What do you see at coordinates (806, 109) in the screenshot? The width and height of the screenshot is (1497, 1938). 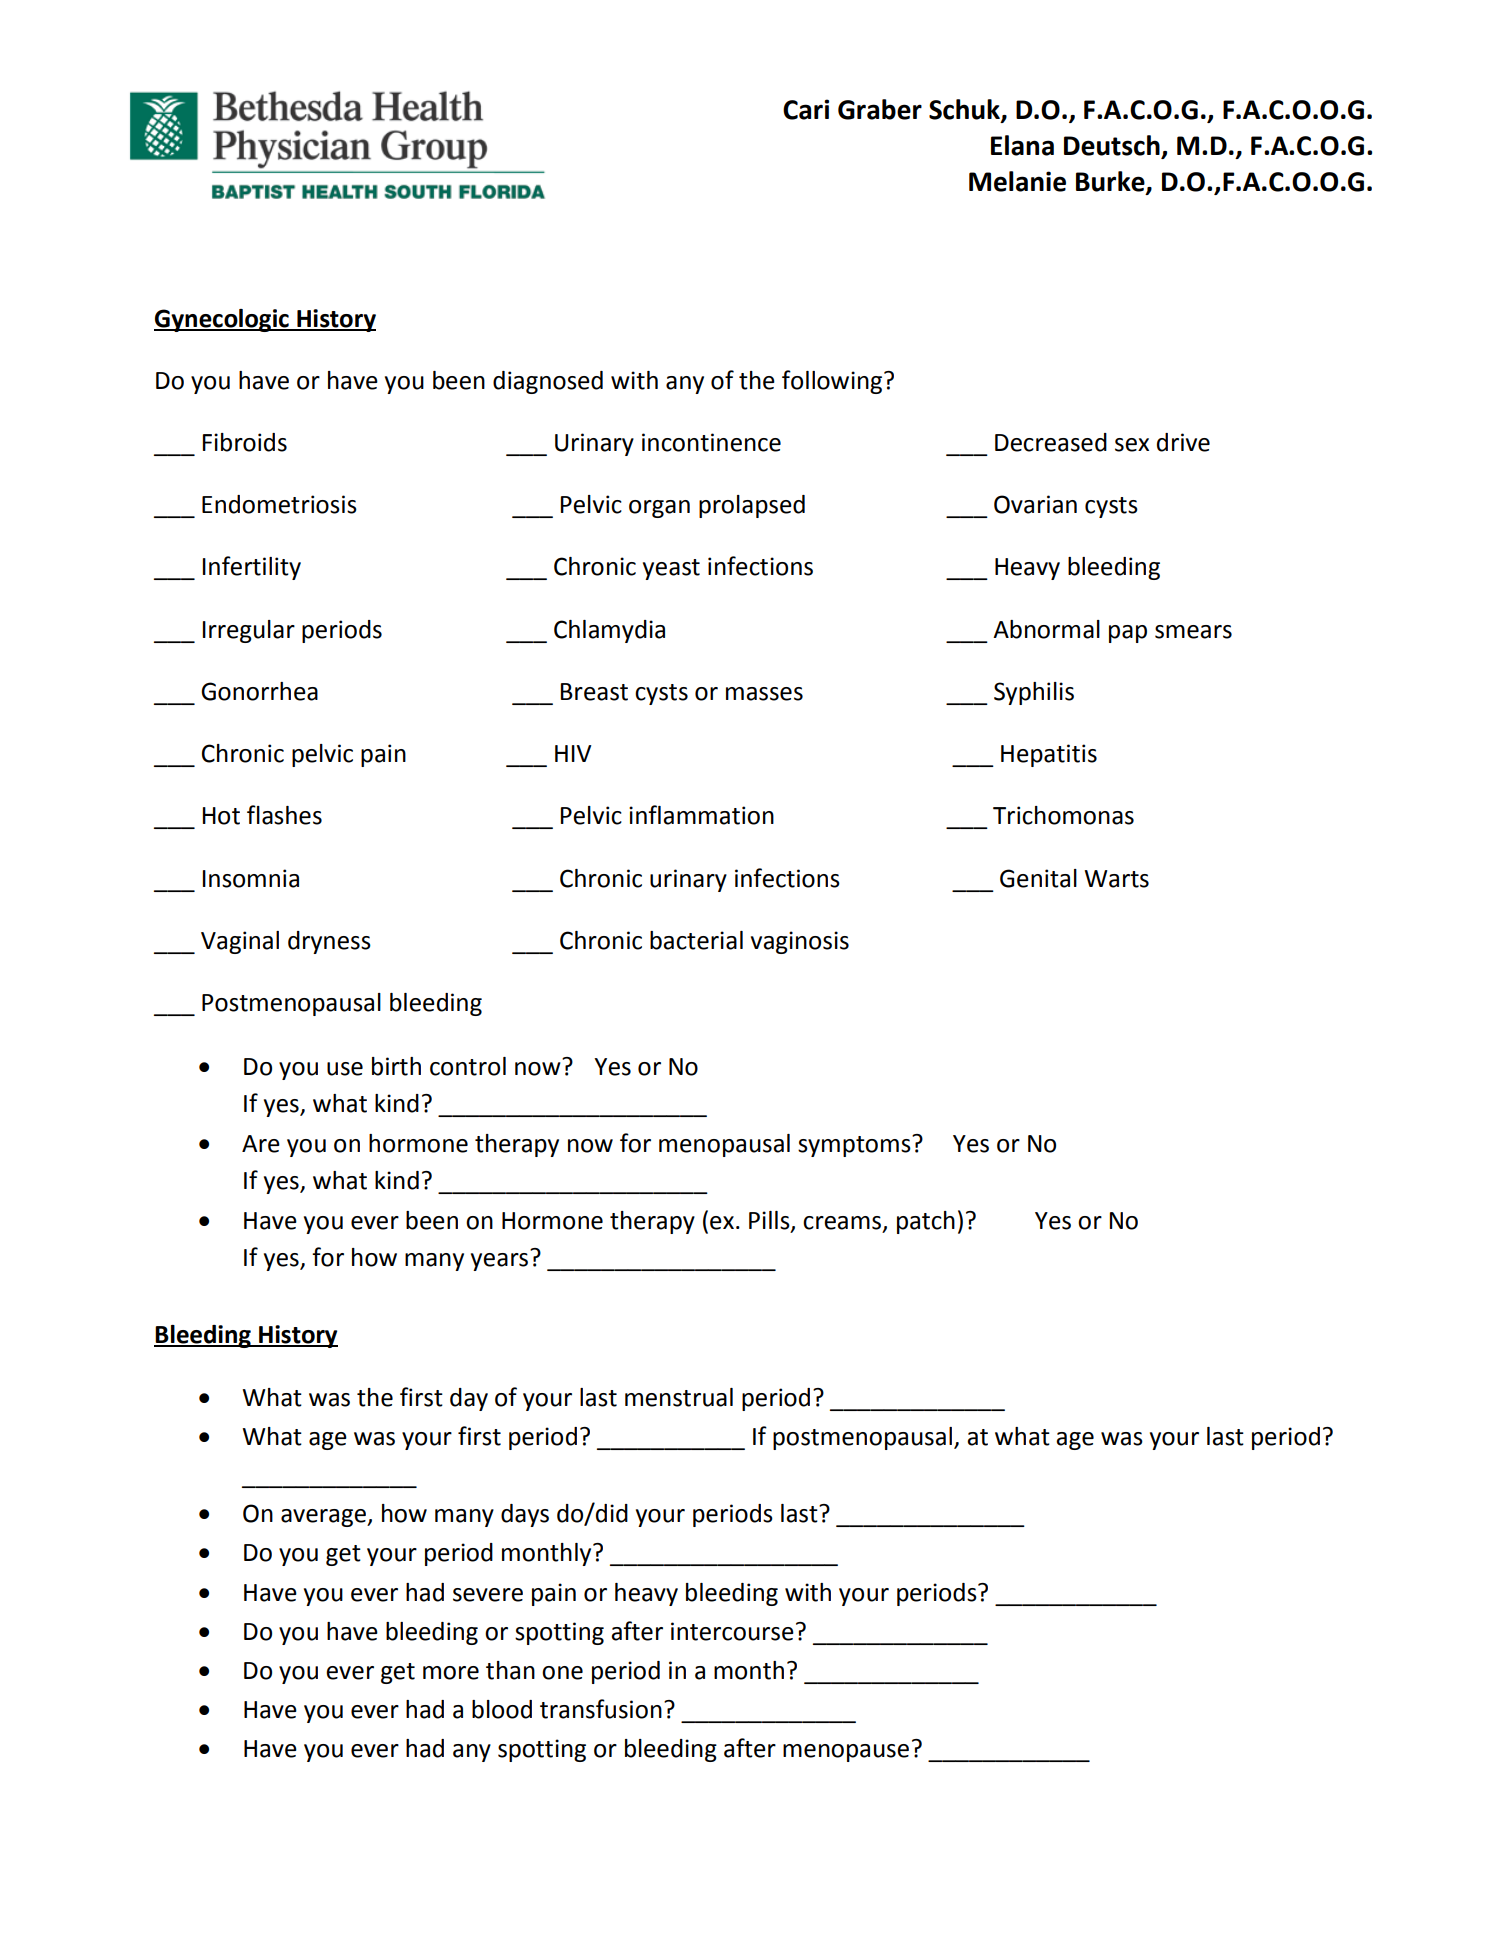 I see `Cari` at bounding box center [806, 109].
